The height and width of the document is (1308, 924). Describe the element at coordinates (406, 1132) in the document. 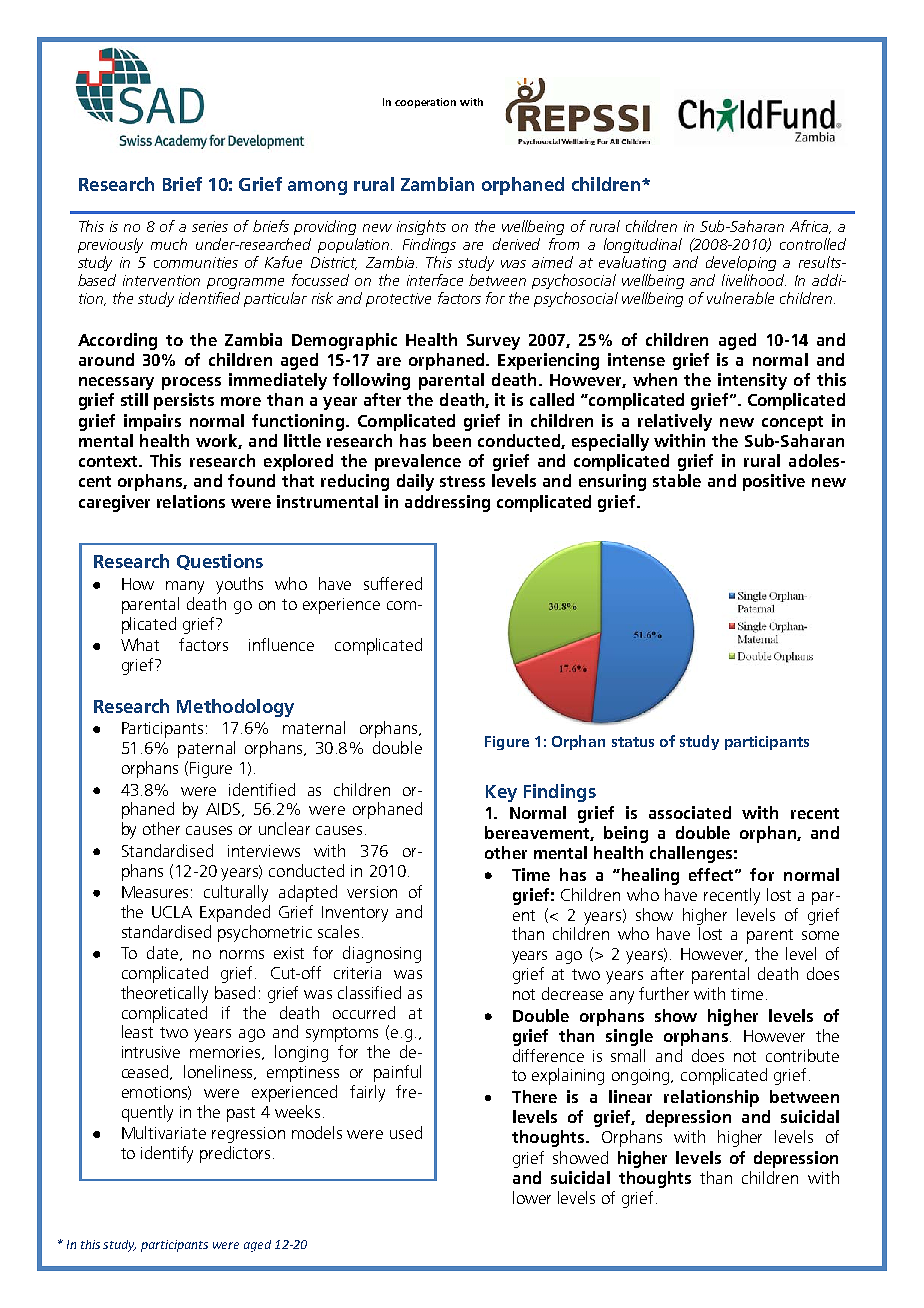

I see `used` at that location.
